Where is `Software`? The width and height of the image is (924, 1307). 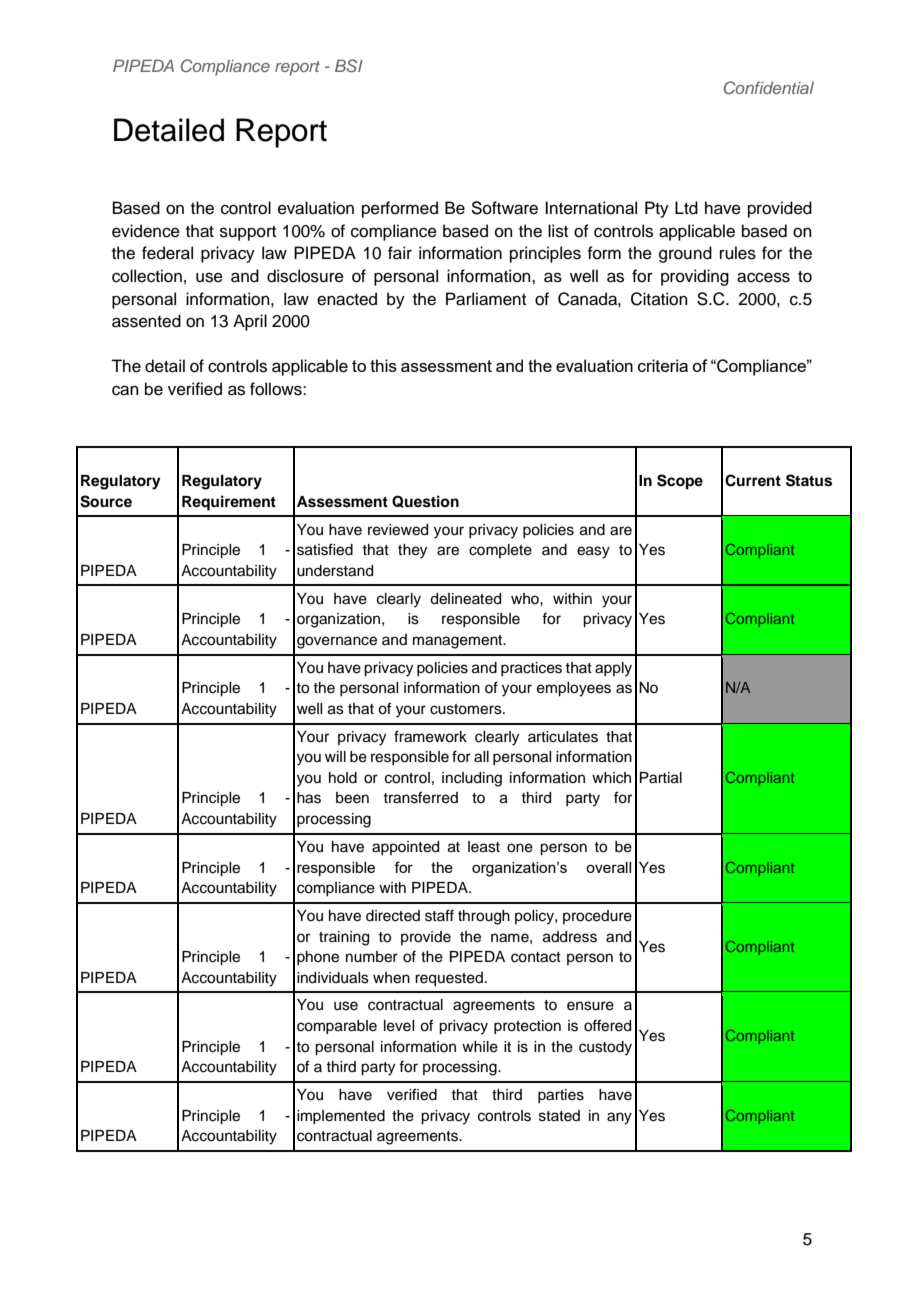 Software is located at coordinates (504, 208).
